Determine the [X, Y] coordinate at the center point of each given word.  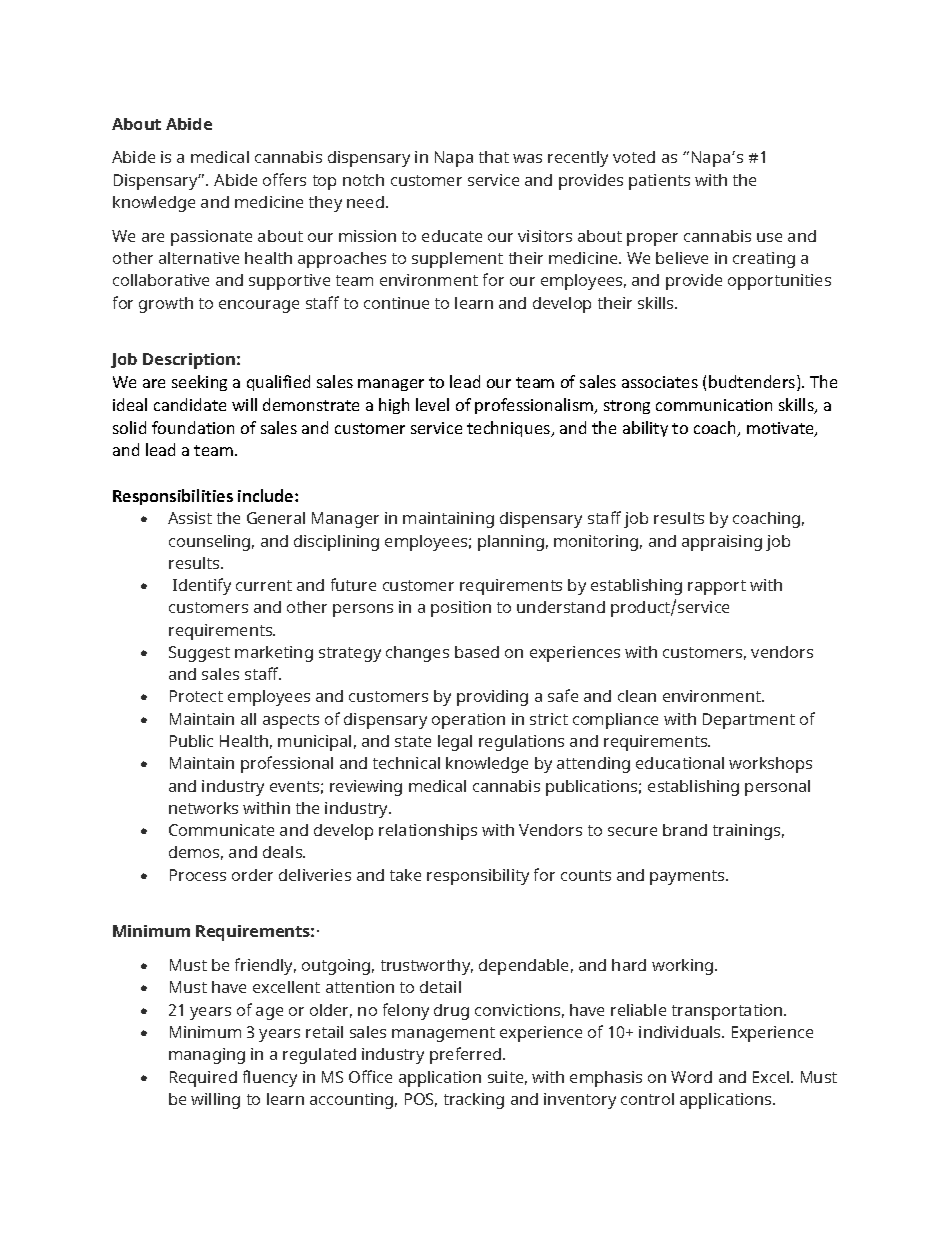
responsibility [478, 877]
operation [468, 721]
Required [203, 1079]
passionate [211, 238]
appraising [722, 543]
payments [688, 877]
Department [749, 721]
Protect [196, 696]
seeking [199, 383]
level [432, 404]
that [494, 157]
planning [511, 543]
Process [198, 875]
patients [659, 182]
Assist [190, 518]
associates [660, 382]
